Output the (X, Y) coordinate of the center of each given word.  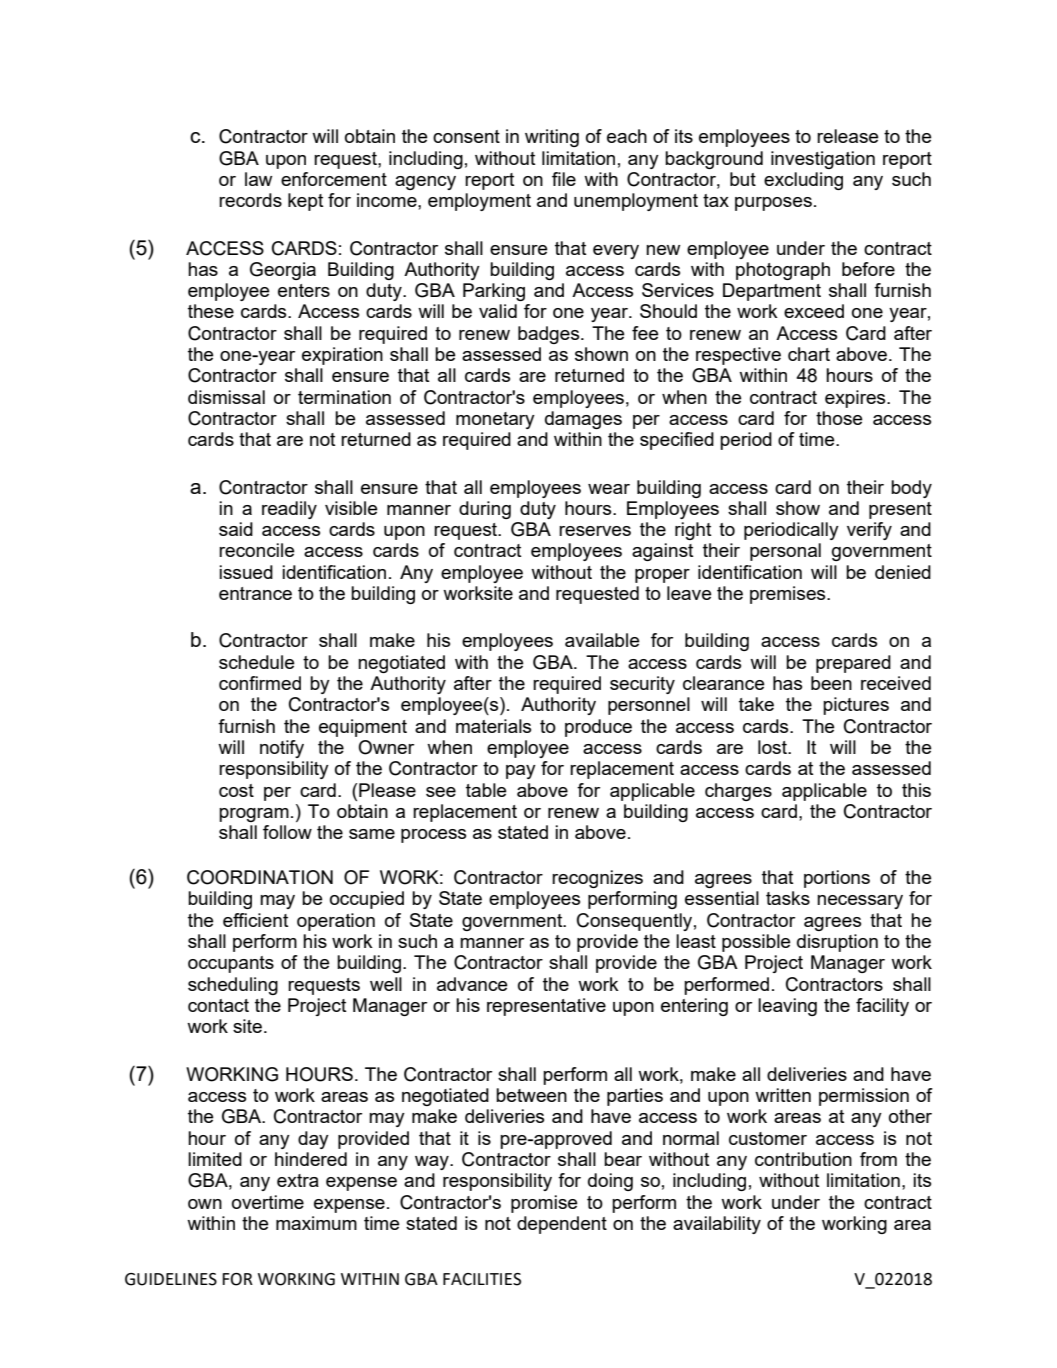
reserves (595, 531)
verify (869, 531)
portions (837, 879)
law (258, 179)
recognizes (597, 879)
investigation (823, 160)
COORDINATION (260, 877)
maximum (316, 1223)
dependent (562, 1225)
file (564, 179)
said (236, 529)
